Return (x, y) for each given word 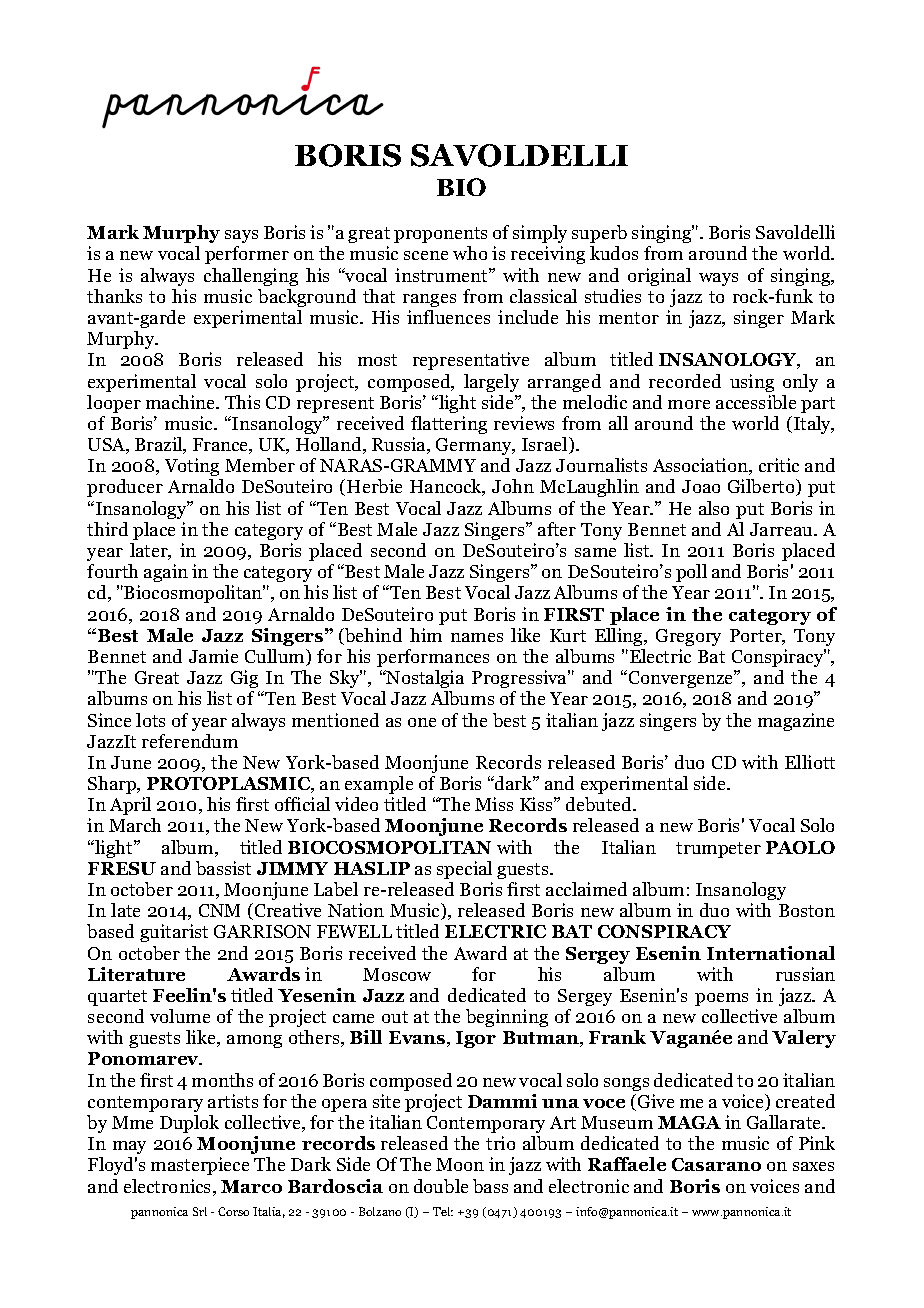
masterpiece (200, 1166)
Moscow (397, 974)
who (470, 253)
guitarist (174, 933)
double (441, 1186)
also (714, 508)
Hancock (447, 487)
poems (721, 999)
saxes (813, 1166)
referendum (190, 741)
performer (247, 255)
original (659, 277)
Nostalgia (424, 679)
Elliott (810, 762)
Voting (192, 467)
